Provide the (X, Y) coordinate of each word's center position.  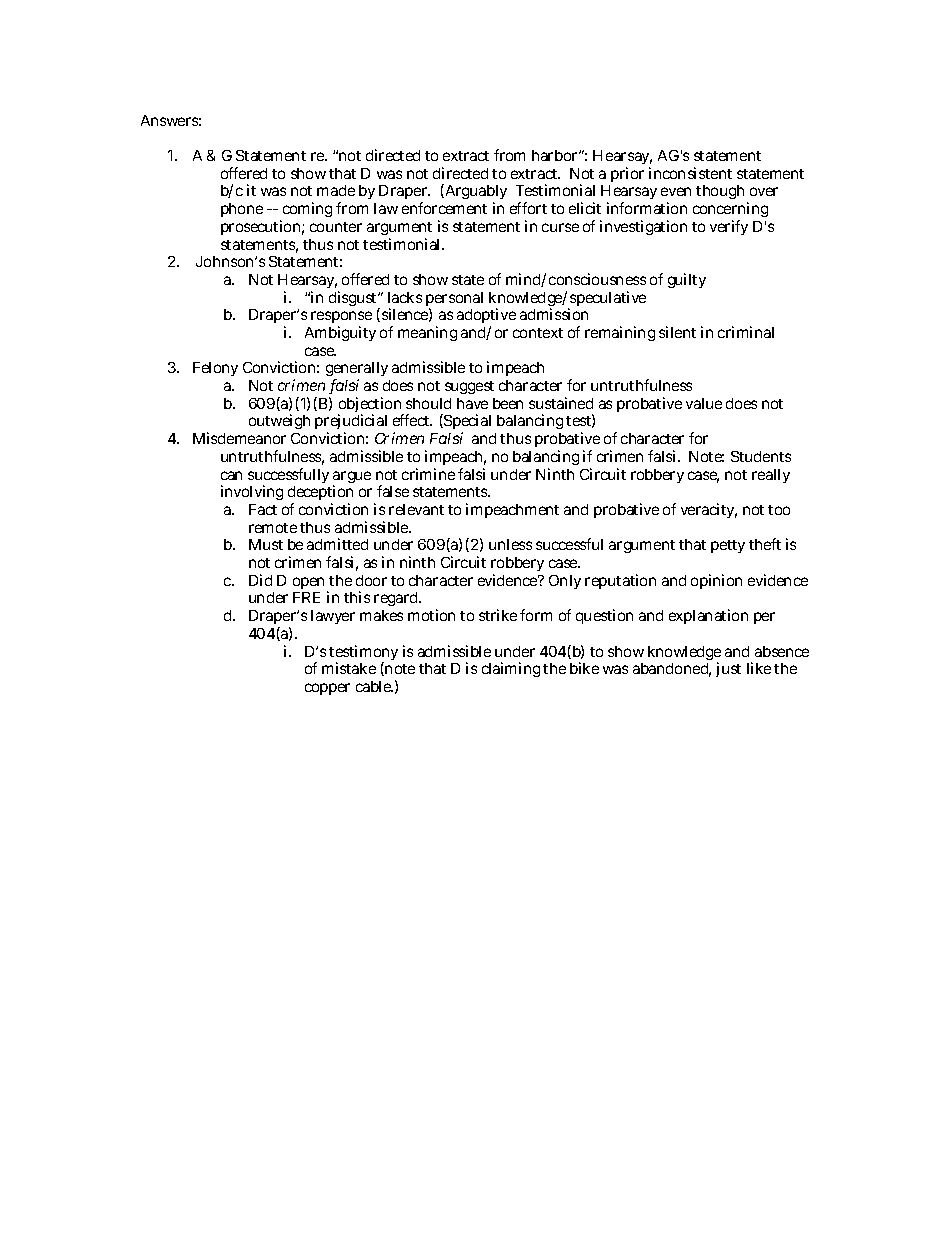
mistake (349, 668)
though (722, 194)
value (704, 403)
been (508, 403)
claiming (511, 669)
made (336, 190)
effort (528, 208)
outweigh (279, 421)
